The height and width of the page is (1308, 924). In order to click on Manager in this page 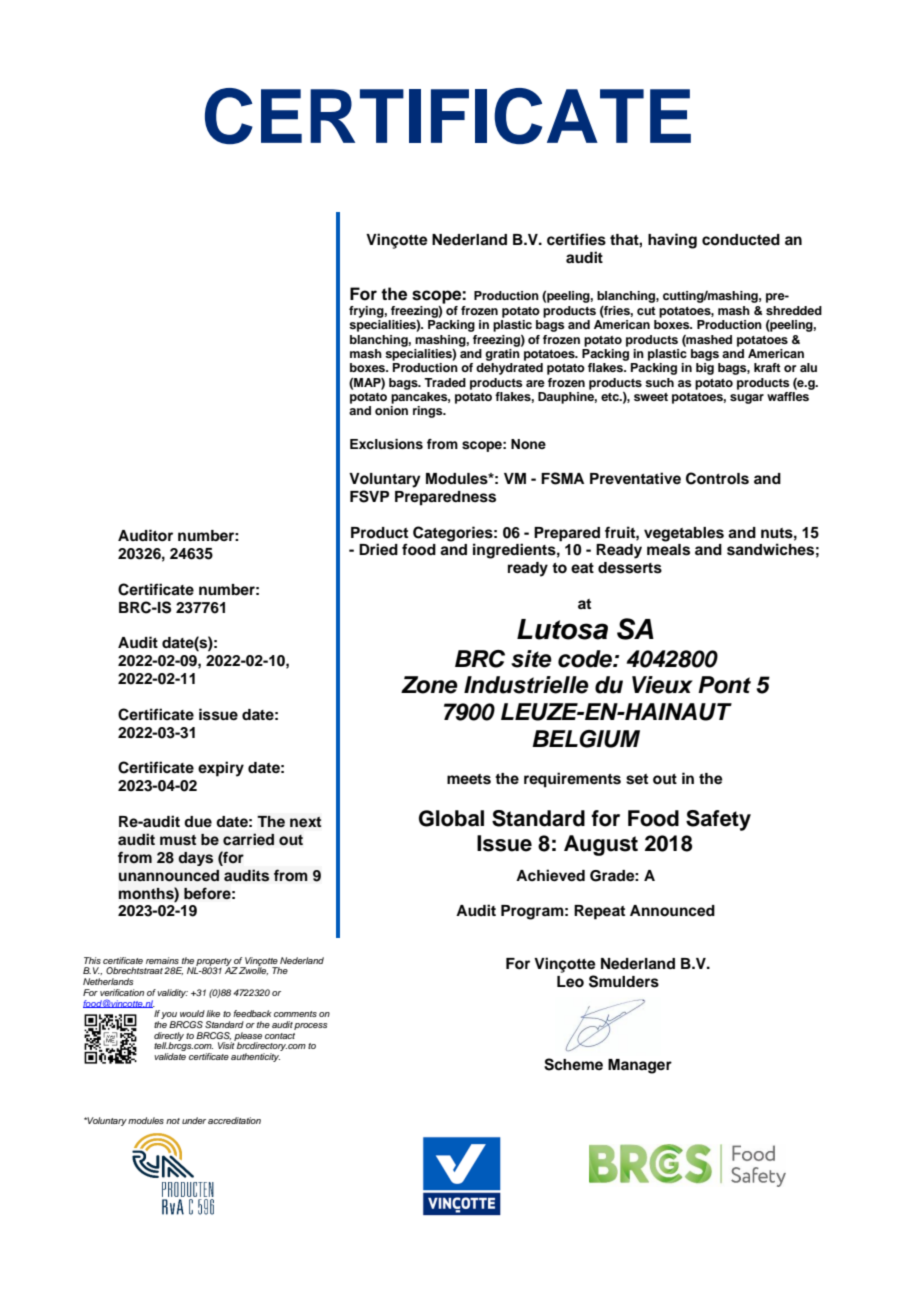, I will do `click(640, 1066)`.
